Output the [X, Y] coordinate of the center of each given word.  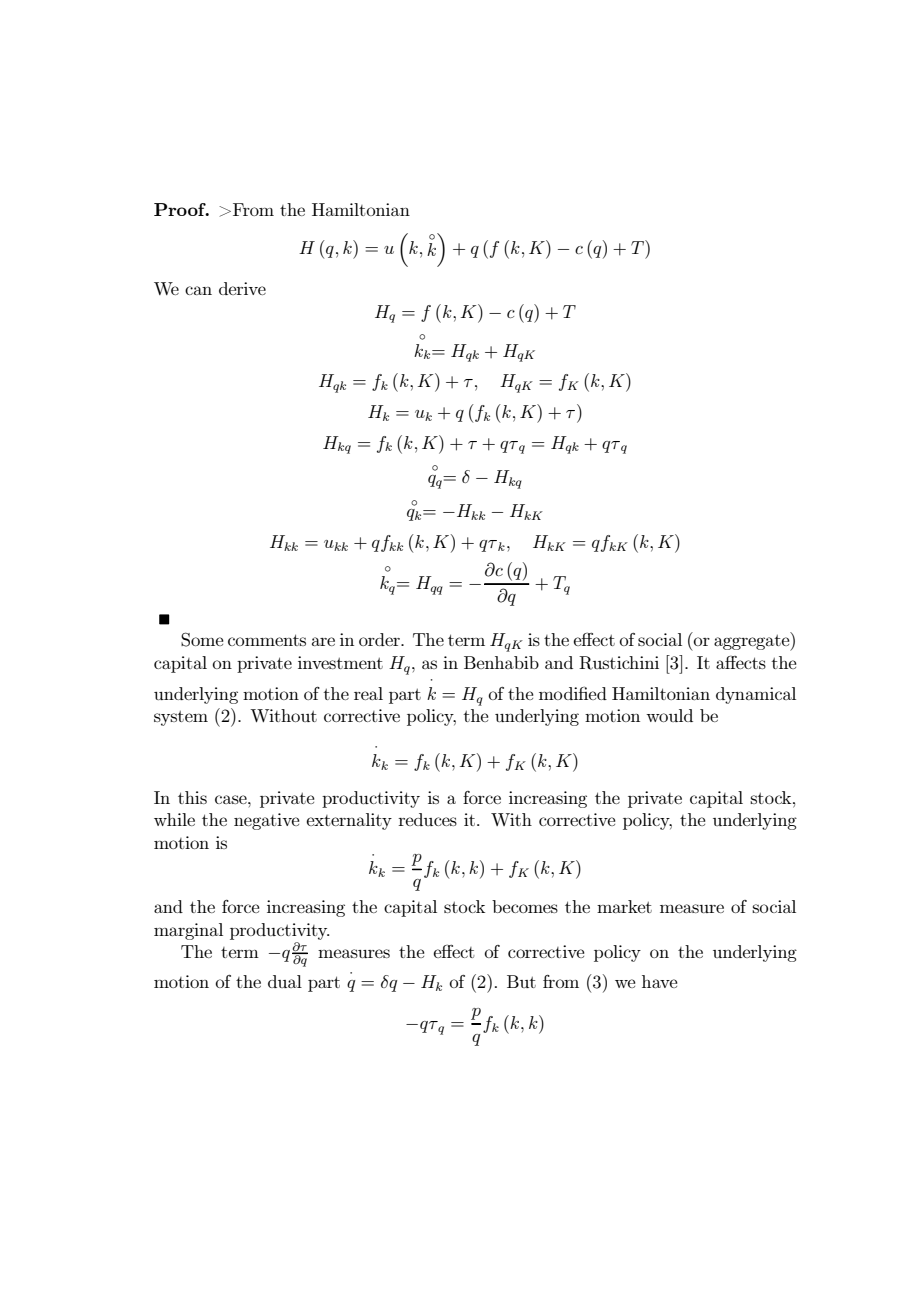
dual [285, 981]
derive [242, 288]
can [198, 290]
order [380, 639]
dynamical [756, 695]
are [323, 641]
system [181, 718]
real [368, 693]
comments [267, 640]
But [521, 981]
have [659, 981]
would [669, 715]
